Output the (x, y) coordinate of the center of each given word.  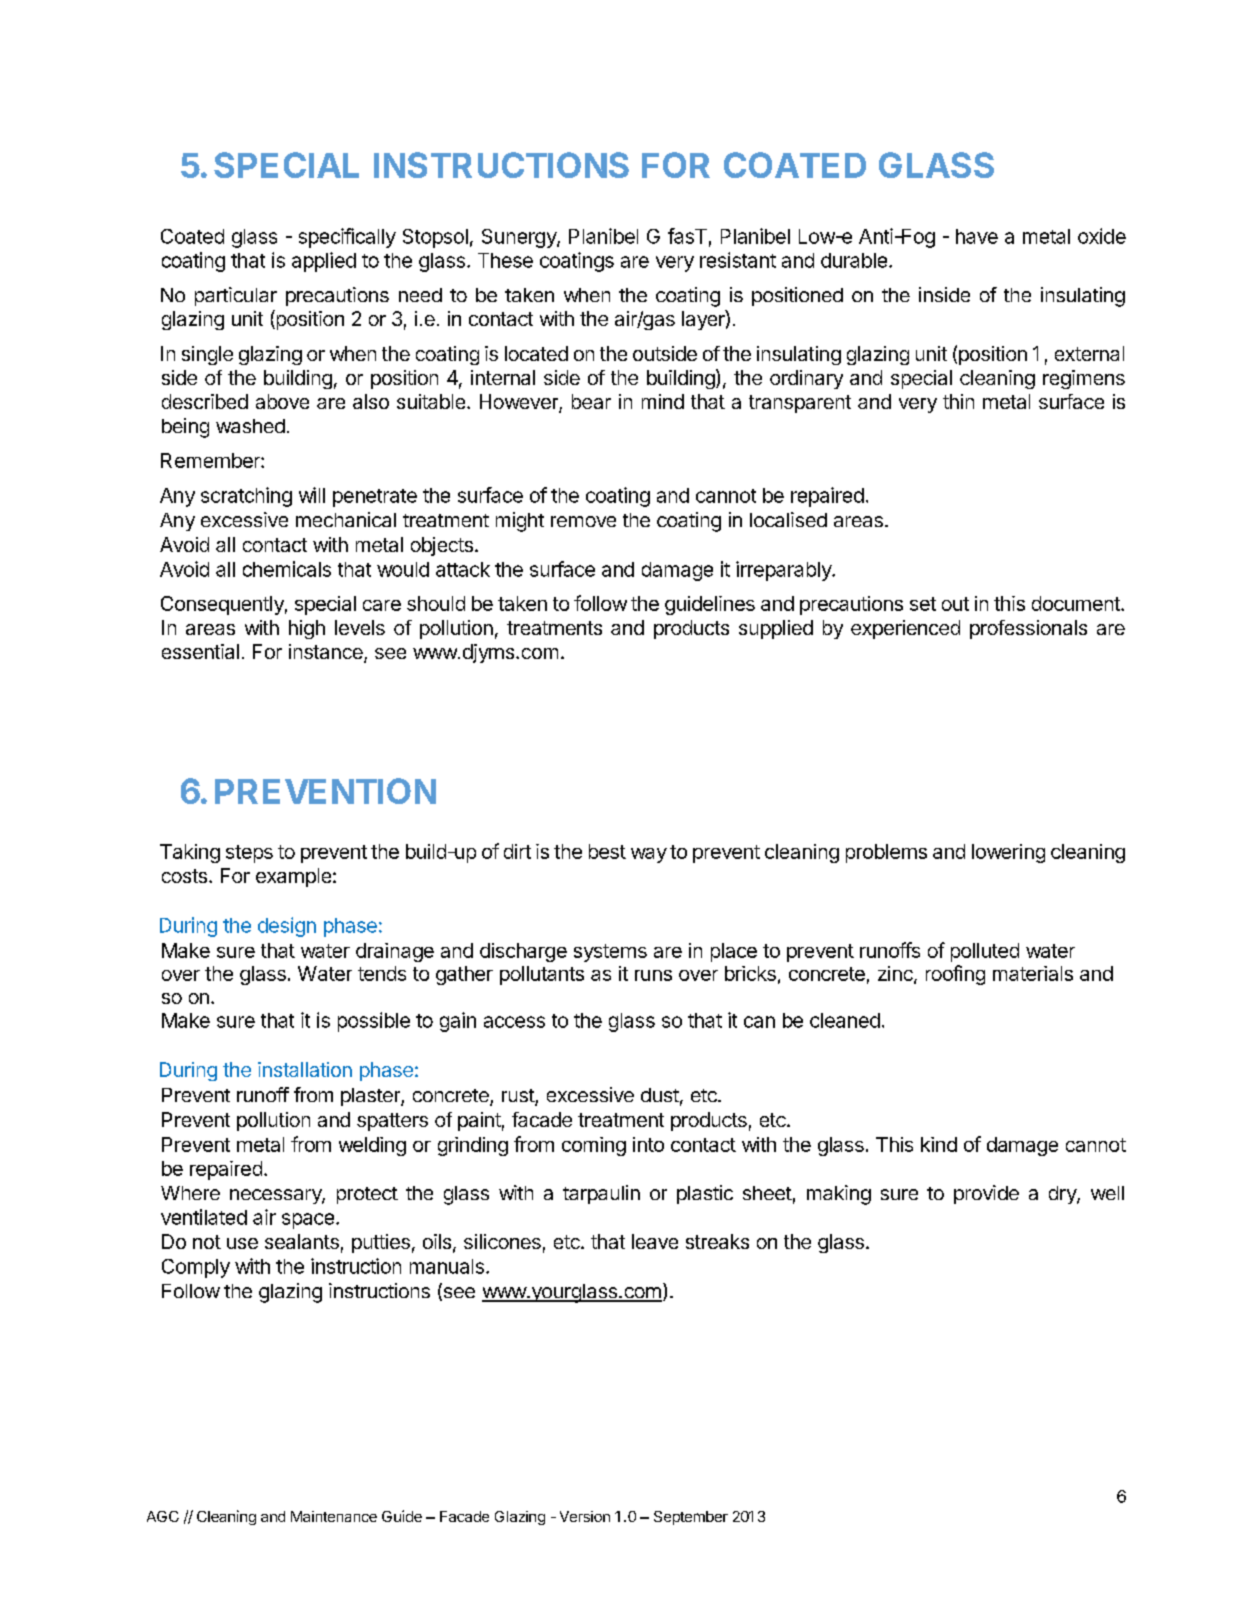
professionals (1028, 629)
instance (327, 653)
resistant (738, 260)
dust (660, 1095)
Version (585, 1516)
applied (324, 262)
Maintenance (334, 1516)
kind (939, 1144)
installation (305, 1069)
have (977, 236)
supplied (776, 629)
